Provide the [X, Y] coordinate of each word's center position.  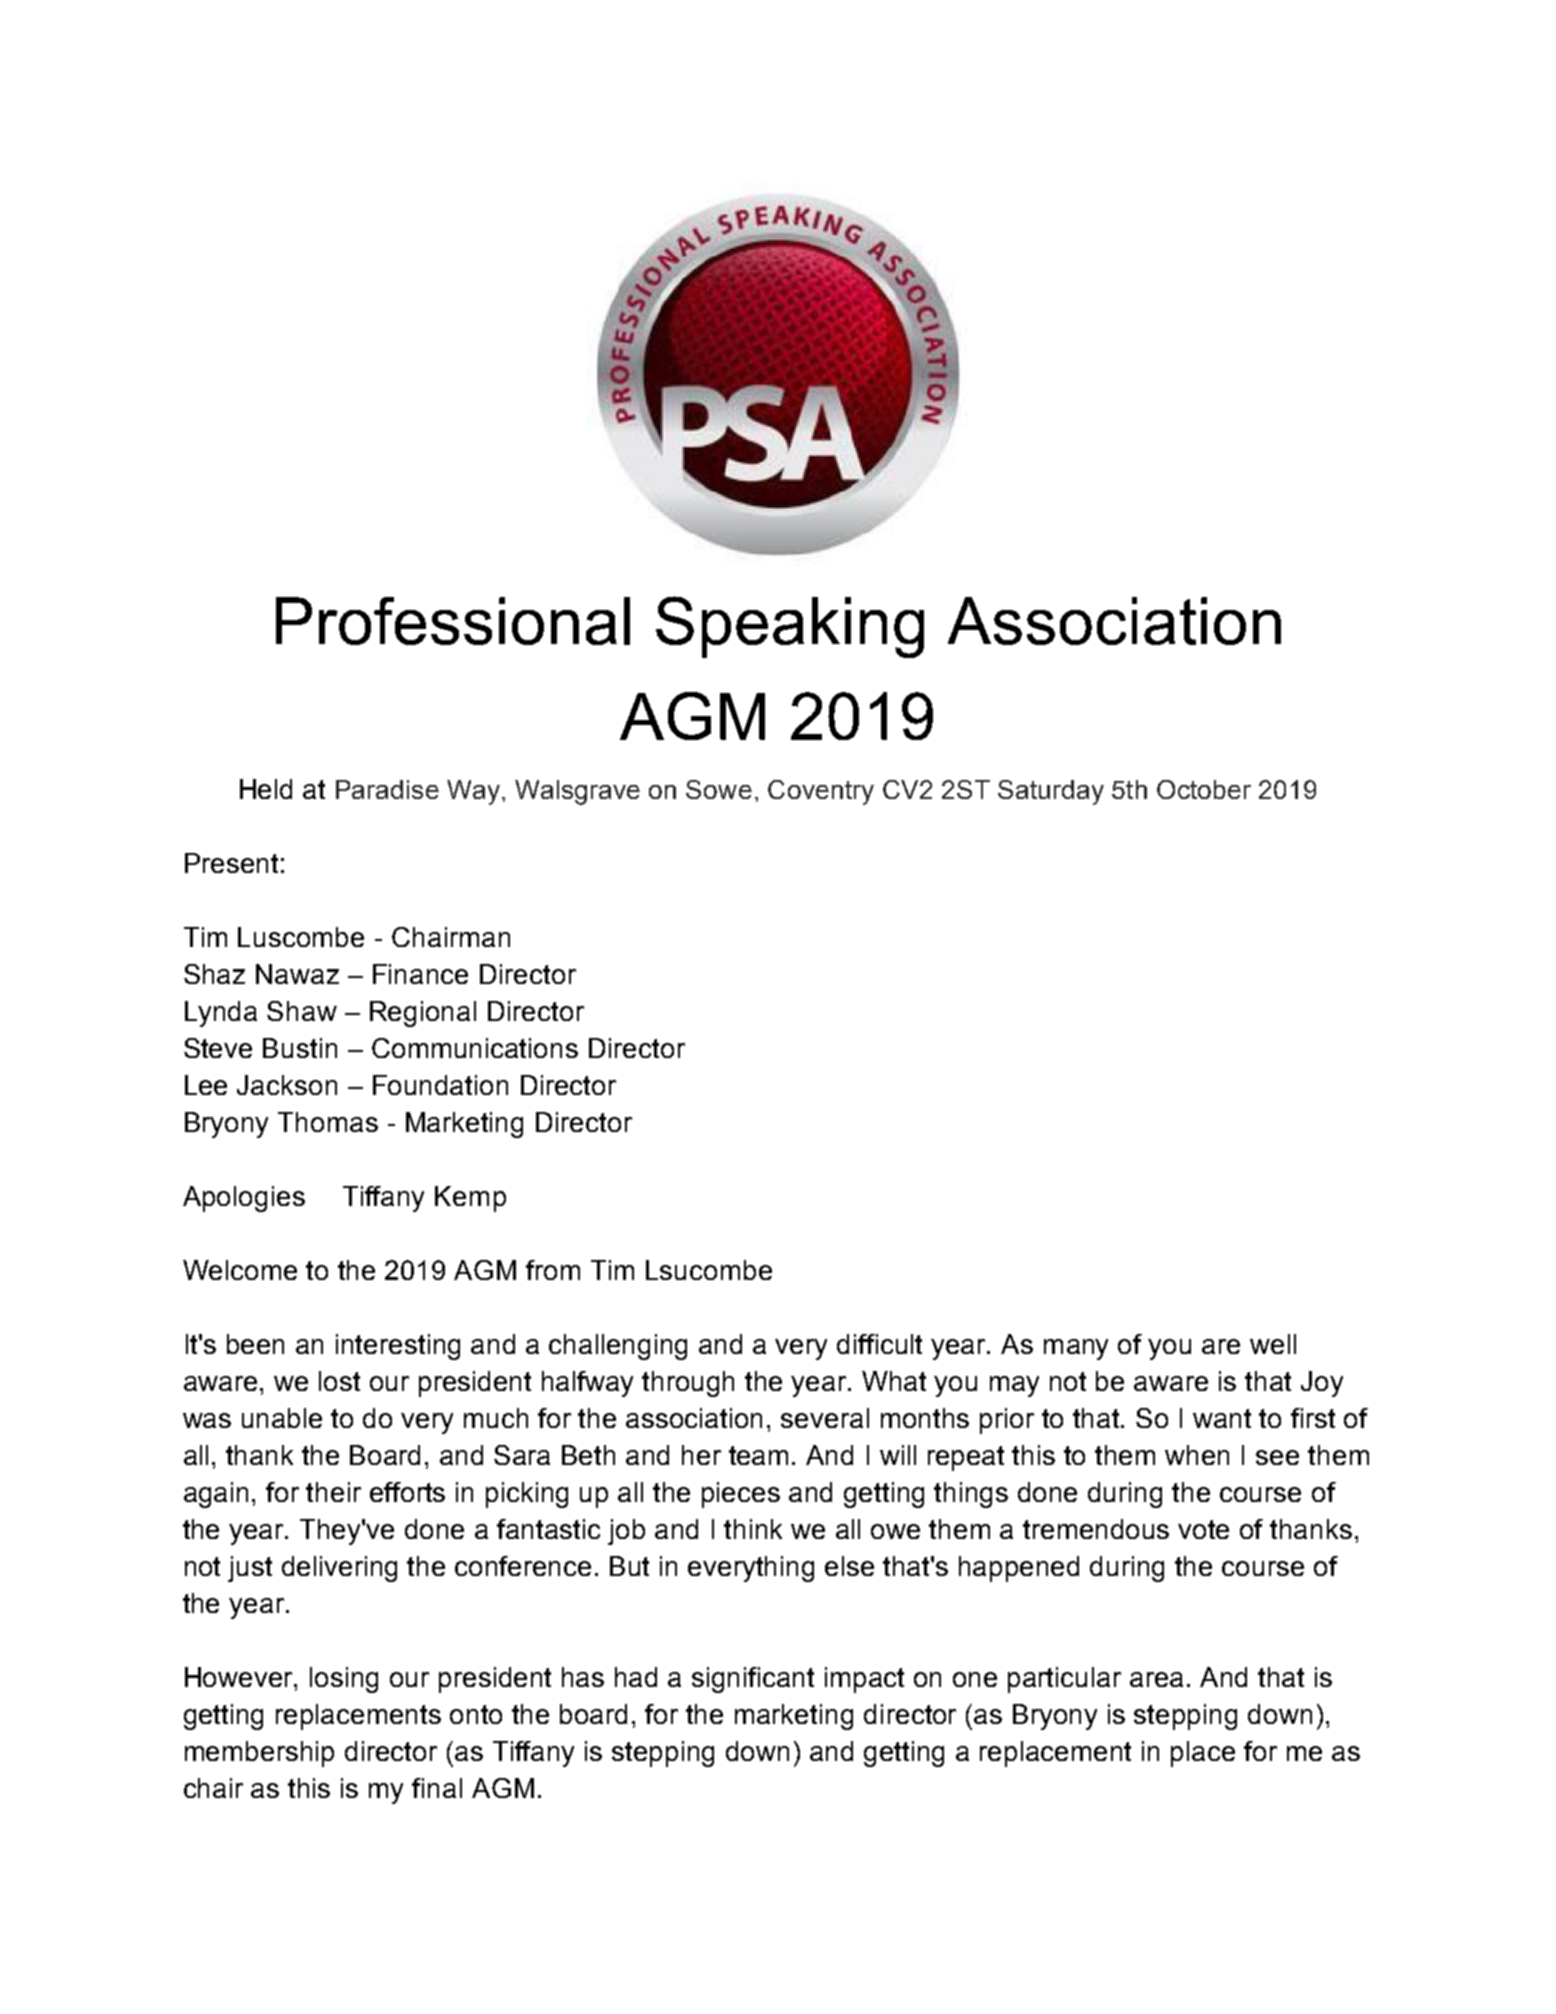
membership [259, 1754]
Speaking [790, 627]
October [1204, 789]
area [1156, 1679]
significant [753, 1680]
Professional [453, 621]
